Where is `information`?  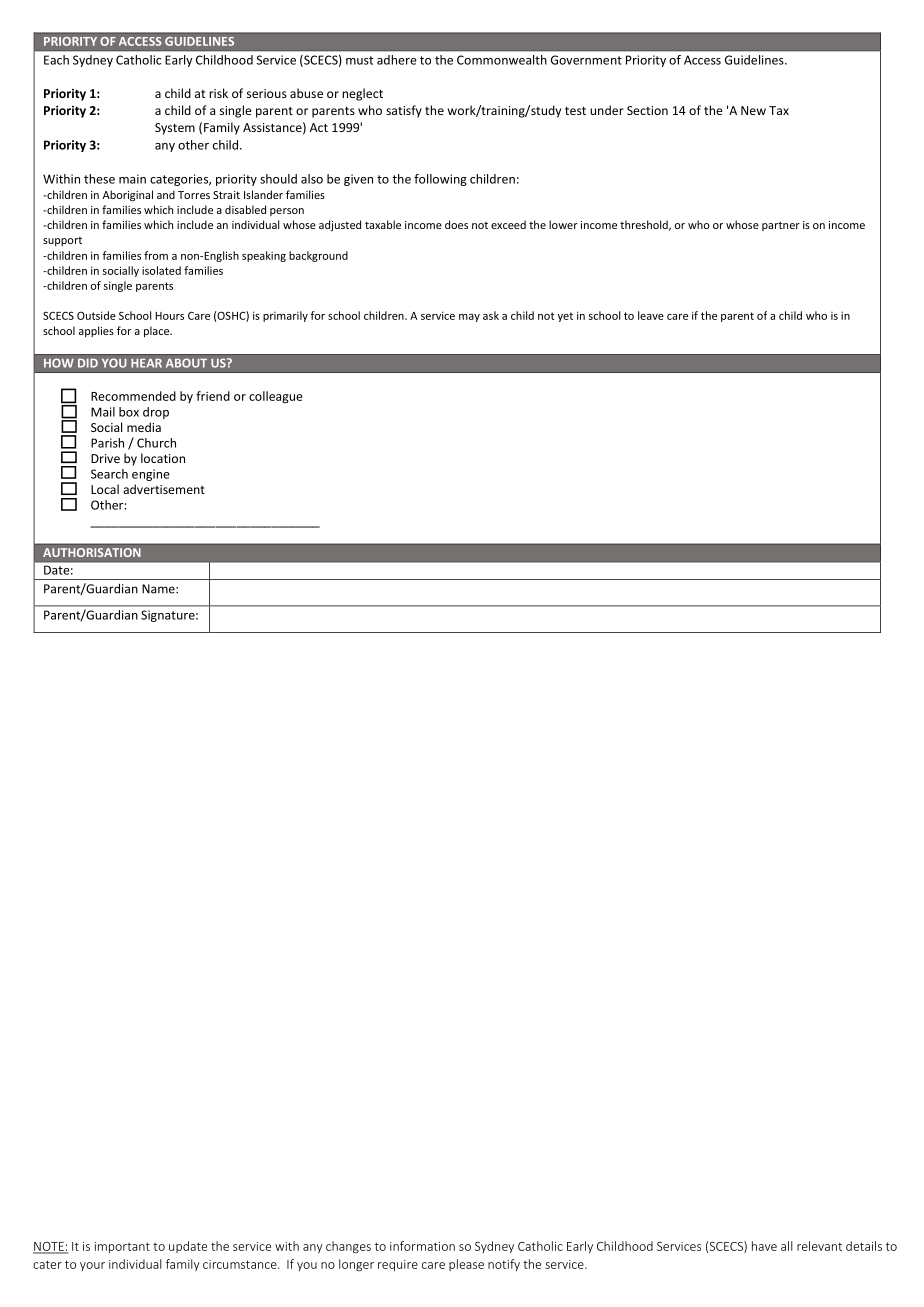 information is located at coordinates (422, 1246).
